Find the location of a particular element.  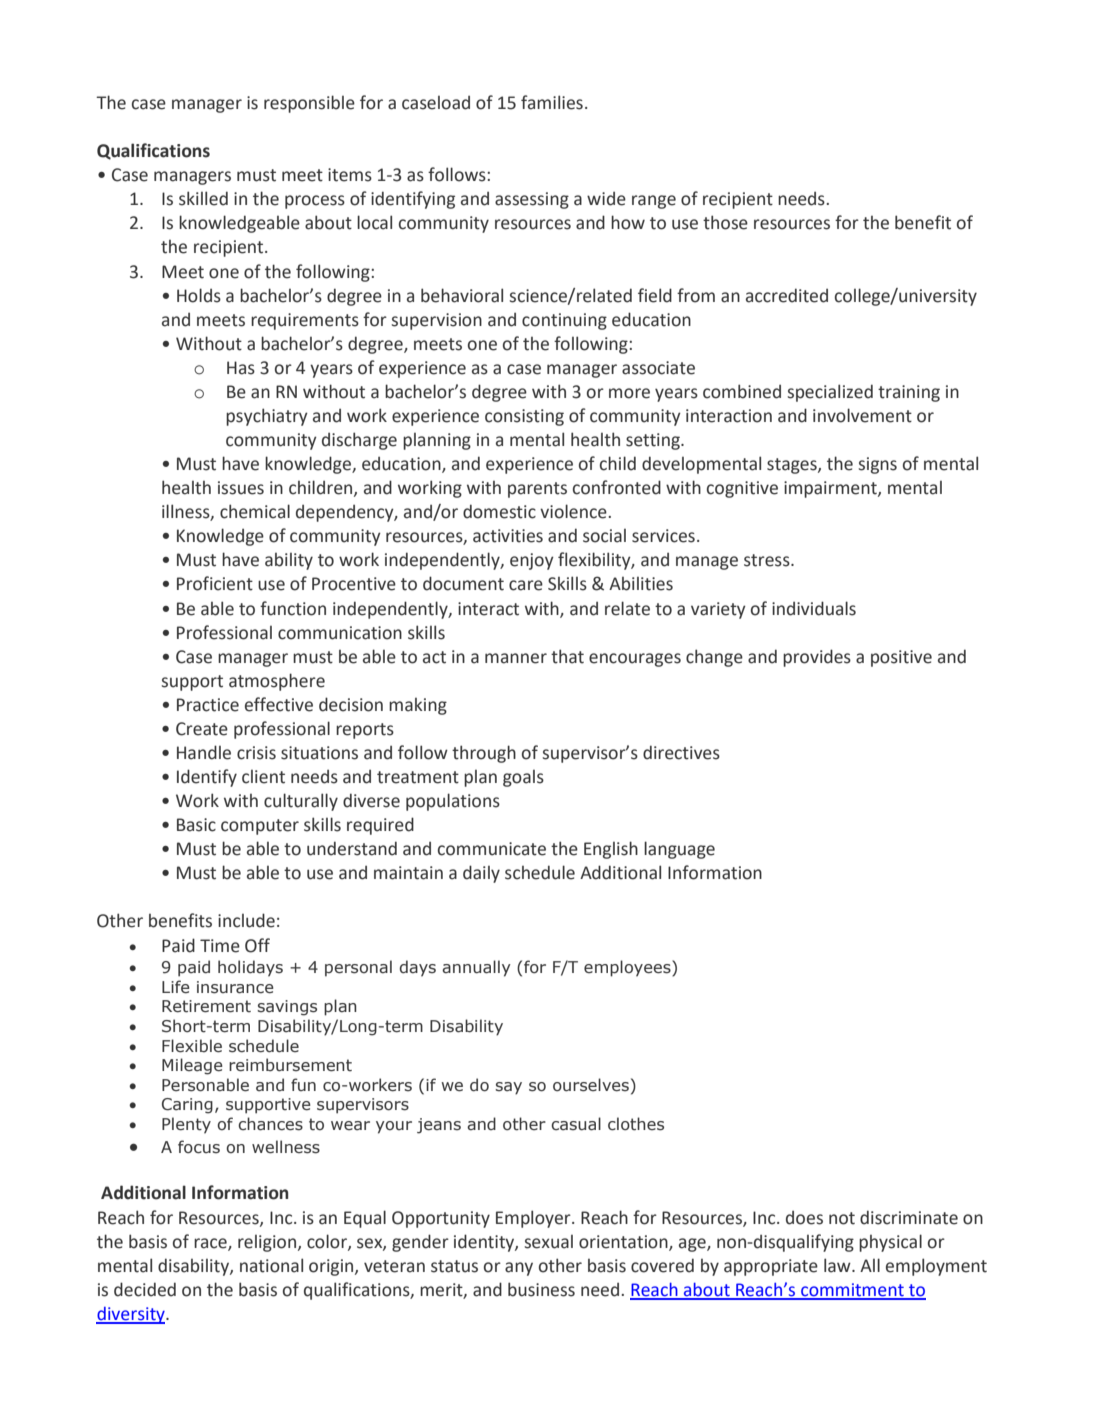

families is located at coordinates (552, 102).
